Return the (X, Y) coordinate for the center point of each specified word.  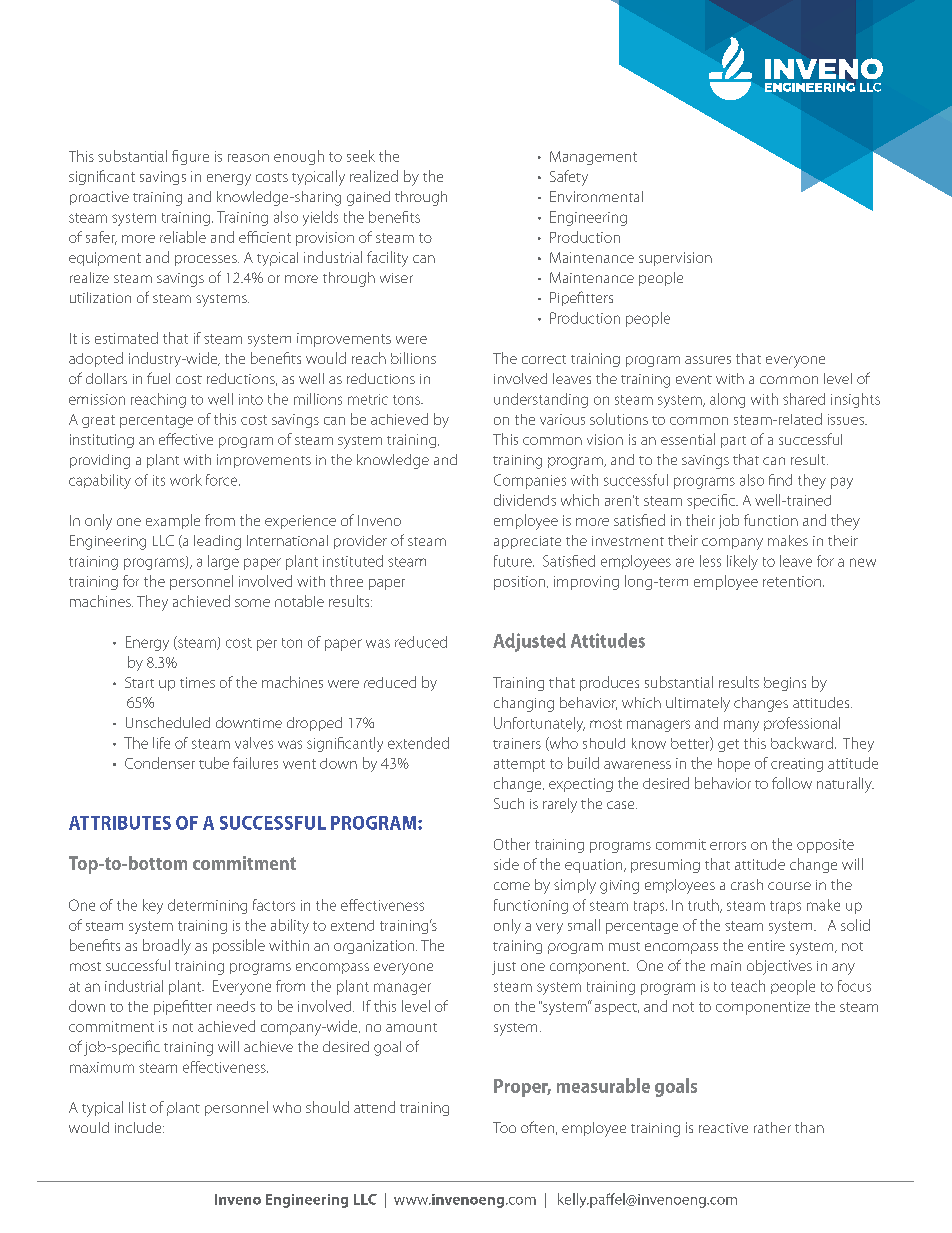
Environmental (596, 196)
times (197, 682)
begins (785, 684)
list (137, 1107)
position (519, 583)
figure (190, 157)
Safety (569, 178)
